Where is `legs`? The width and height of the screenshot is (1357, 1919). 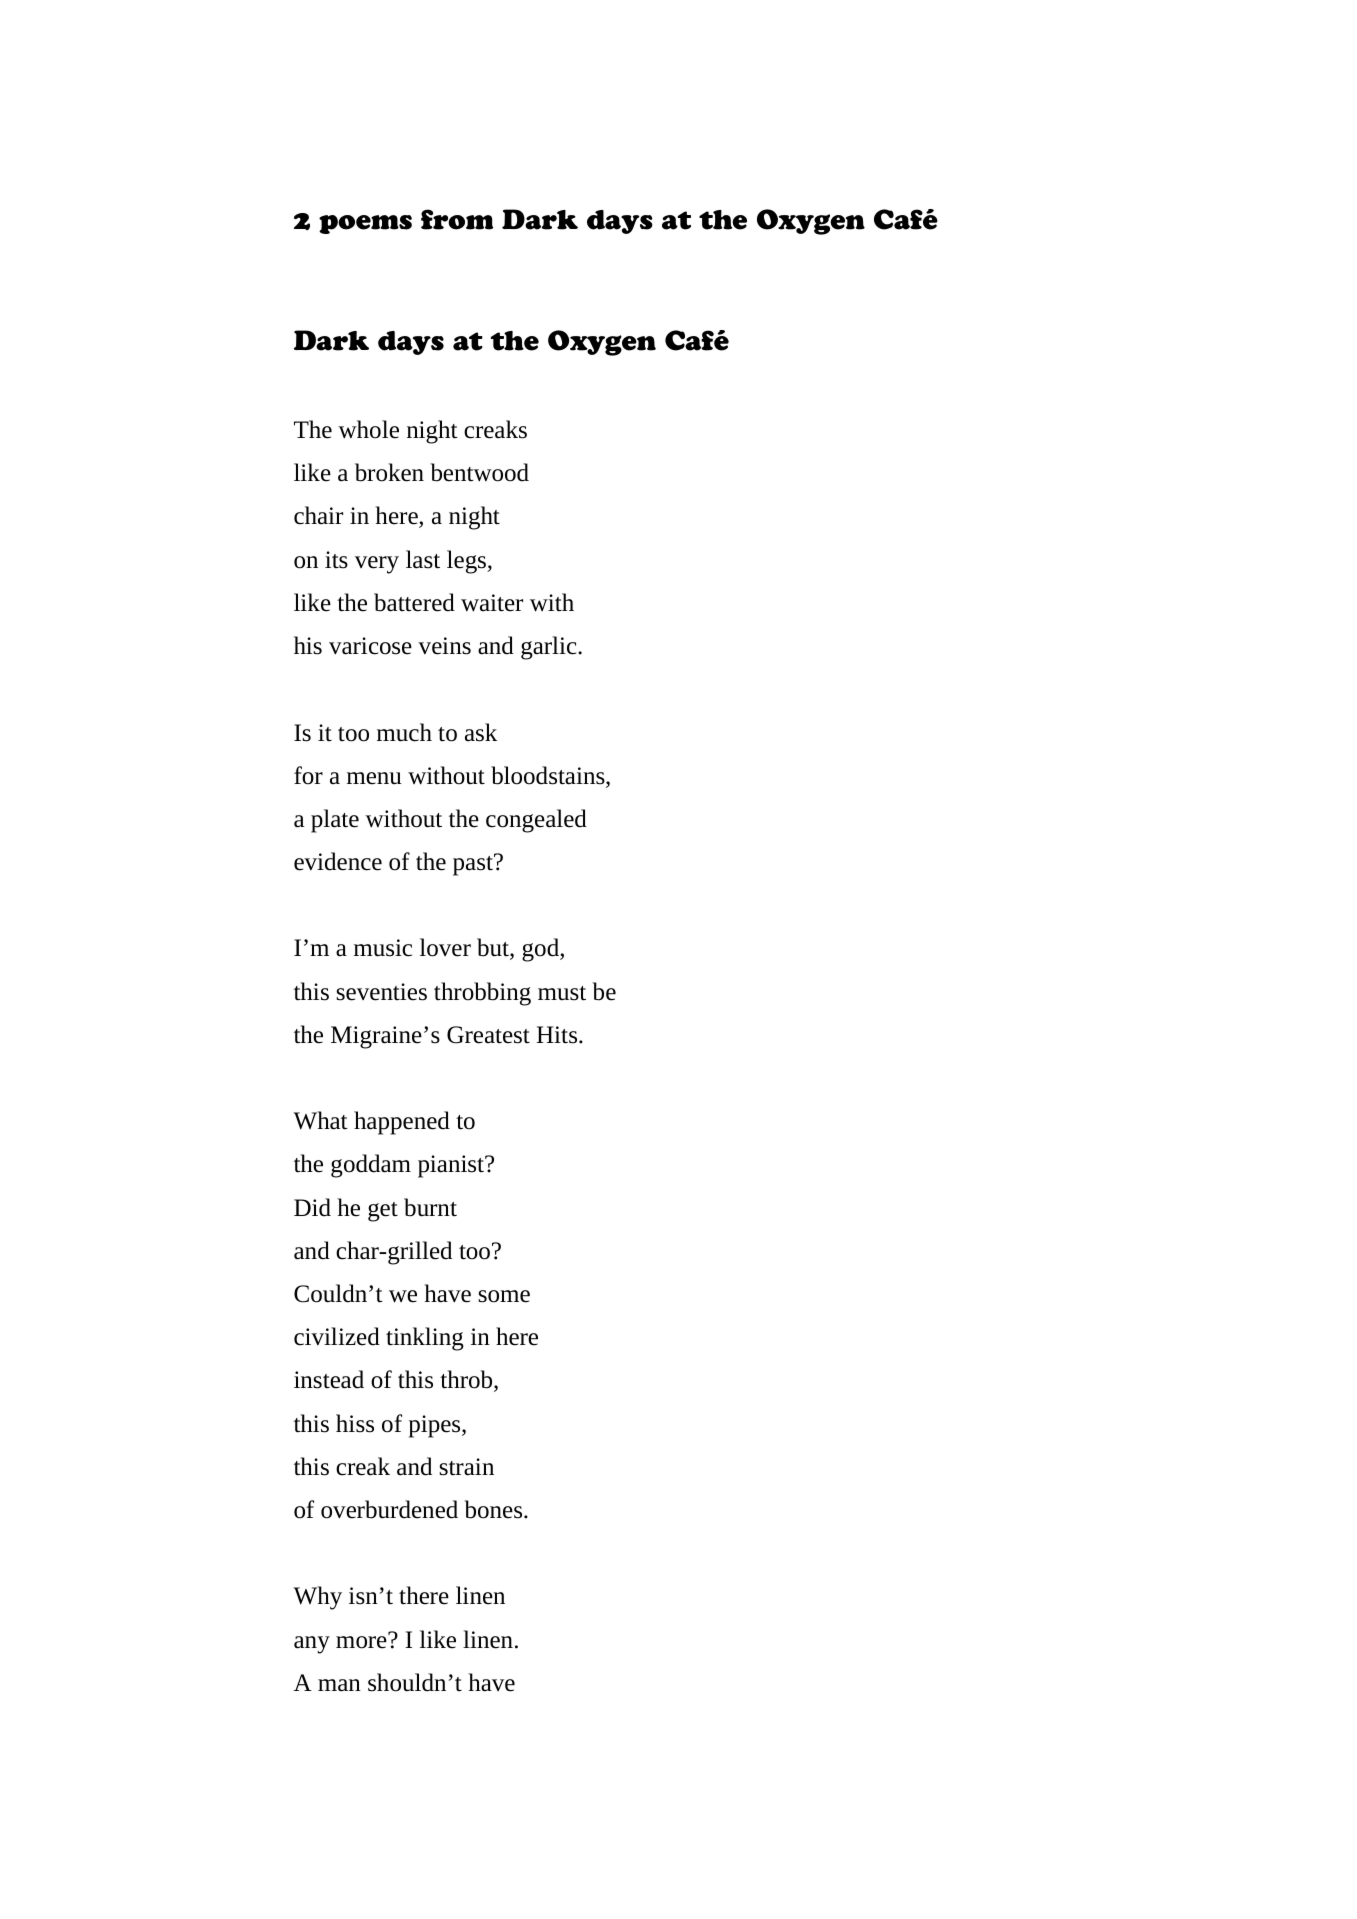 legs is located at coordinates (467, 562).
